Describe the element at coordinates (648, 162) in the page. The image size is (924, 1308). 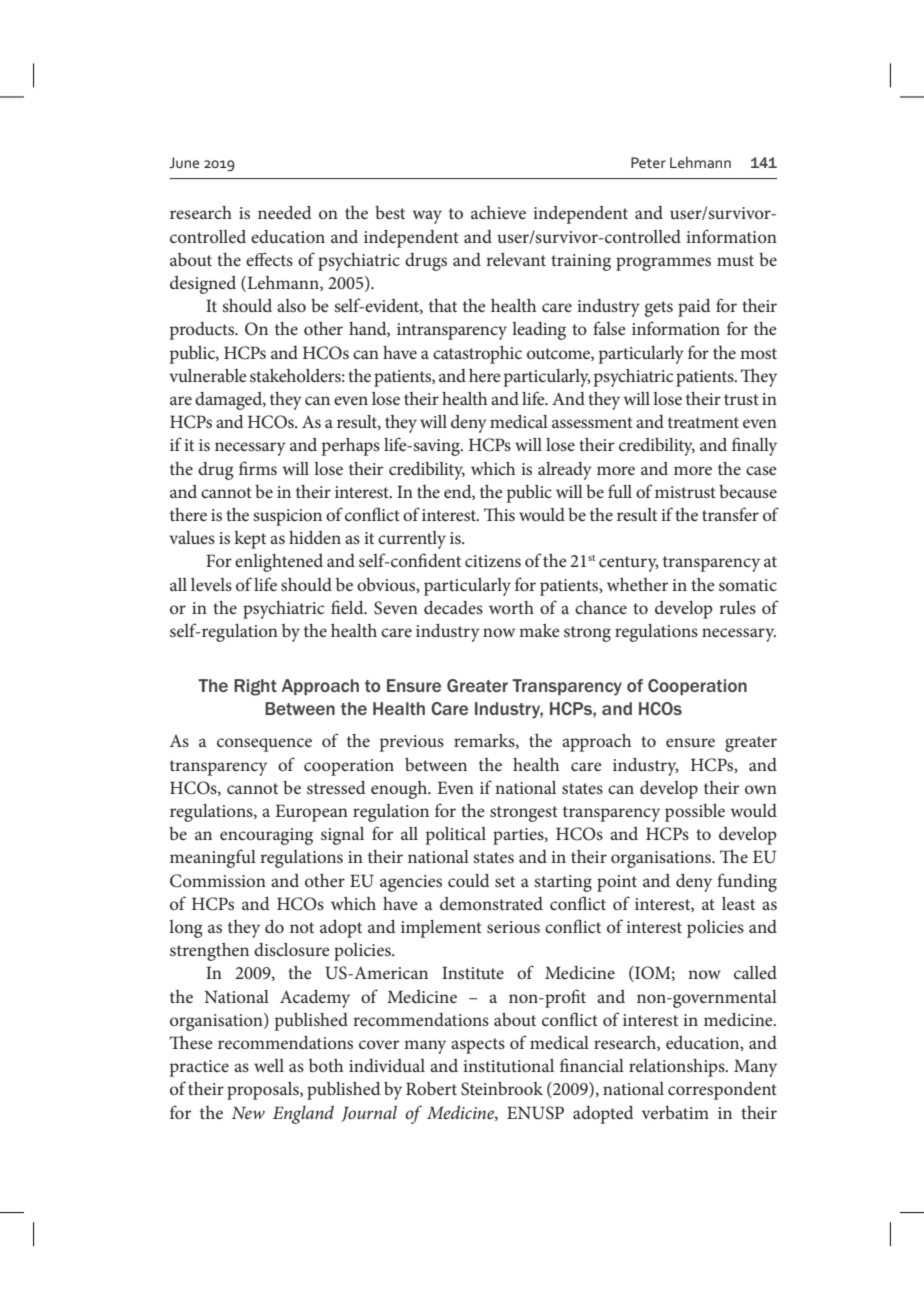
I see `Peter` at that location.
